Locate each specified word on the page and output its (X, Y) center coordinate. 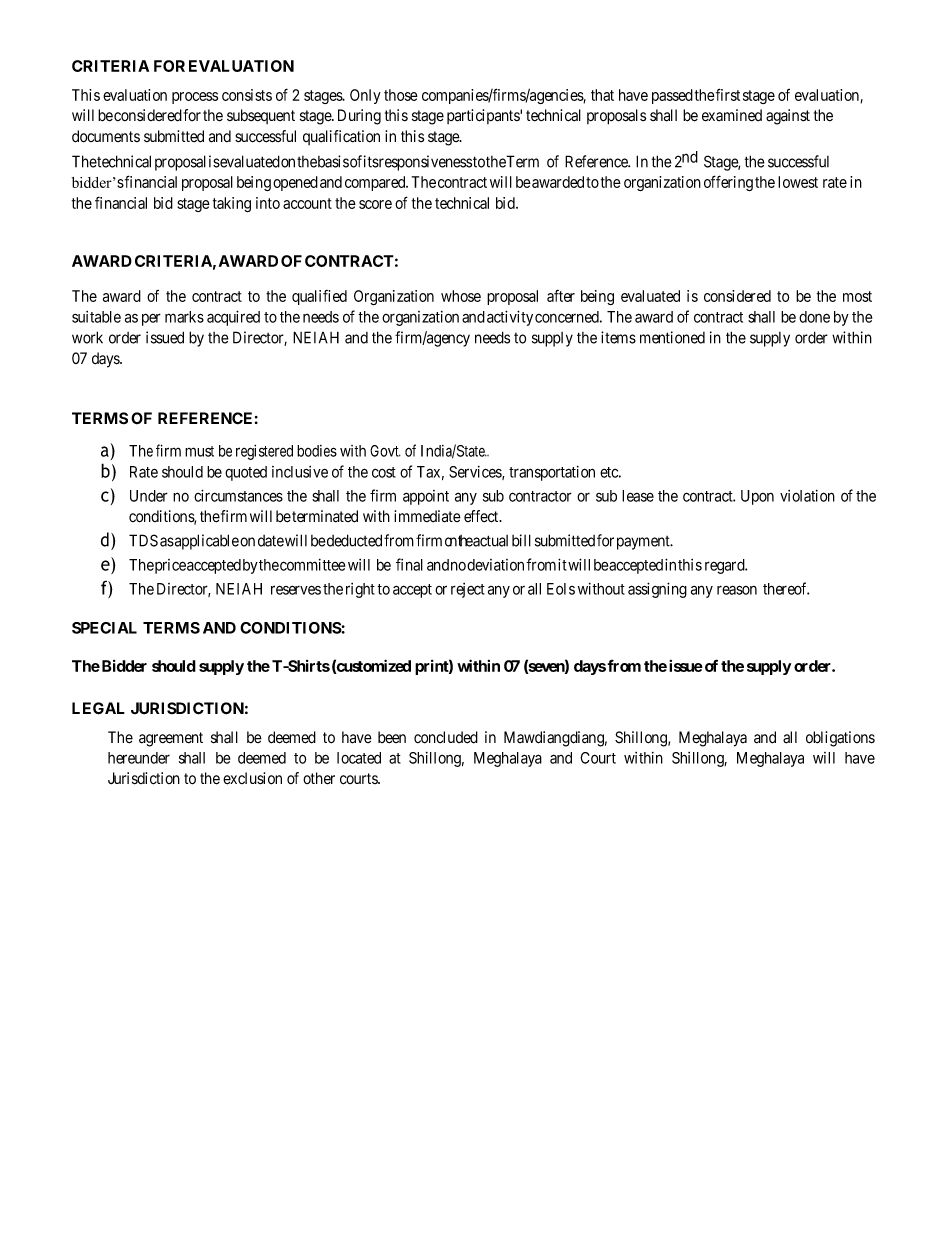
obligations (840, 739)
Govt (385, 451)
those (401, 95)
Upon (757, 497)
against (788, 117)
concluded (446, 737)
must (199, 451)
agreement (171, 739)
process (195, 98)
